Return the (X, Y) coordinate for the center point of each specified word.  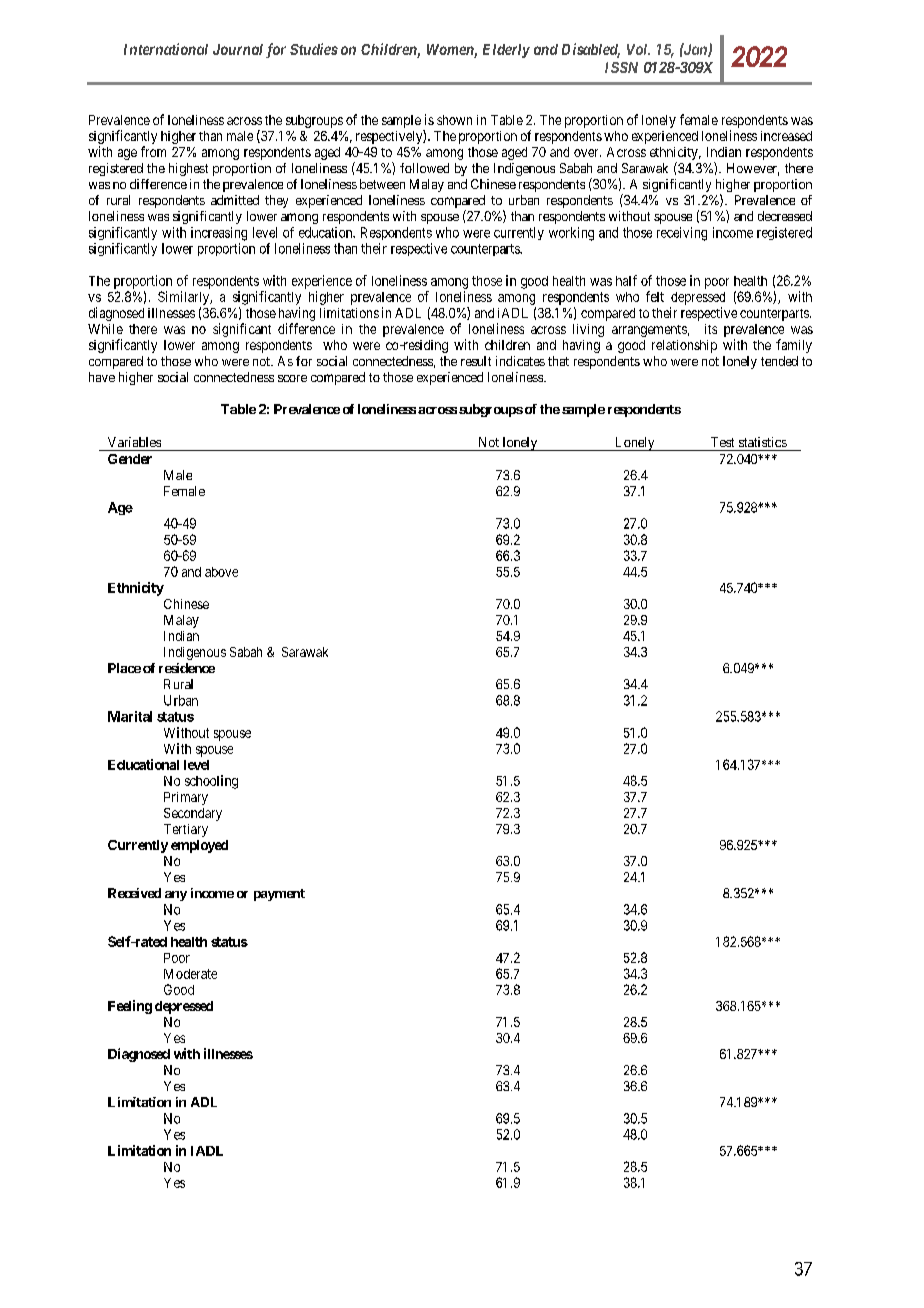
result (476, 361)
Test (722, 442)
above (221, 572)
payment (279, 895)
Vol (638, 49)
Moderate (190, 974)
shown (454, 120)
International (166, 49)
